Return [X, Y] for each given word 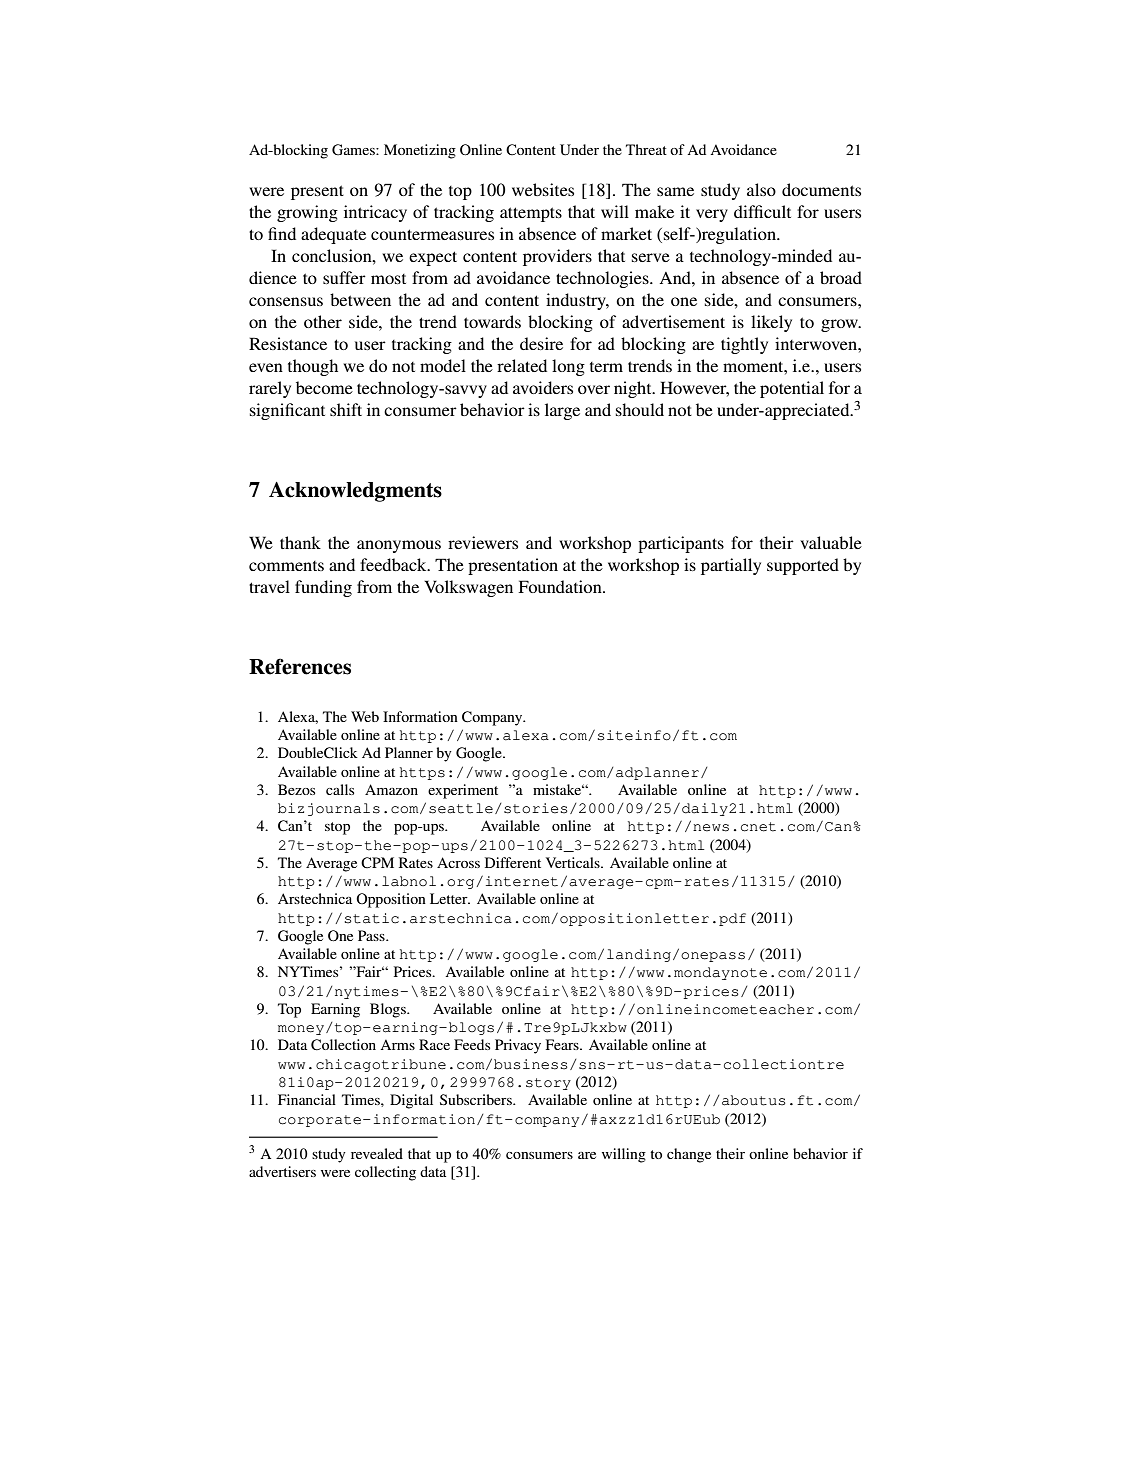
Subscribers [477, 1099]
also [761, 189]
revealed [377, 1153]
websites [543, 189]
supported [803, 566]
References [300, 666]
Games [354, 150]
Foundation [561, 586]
